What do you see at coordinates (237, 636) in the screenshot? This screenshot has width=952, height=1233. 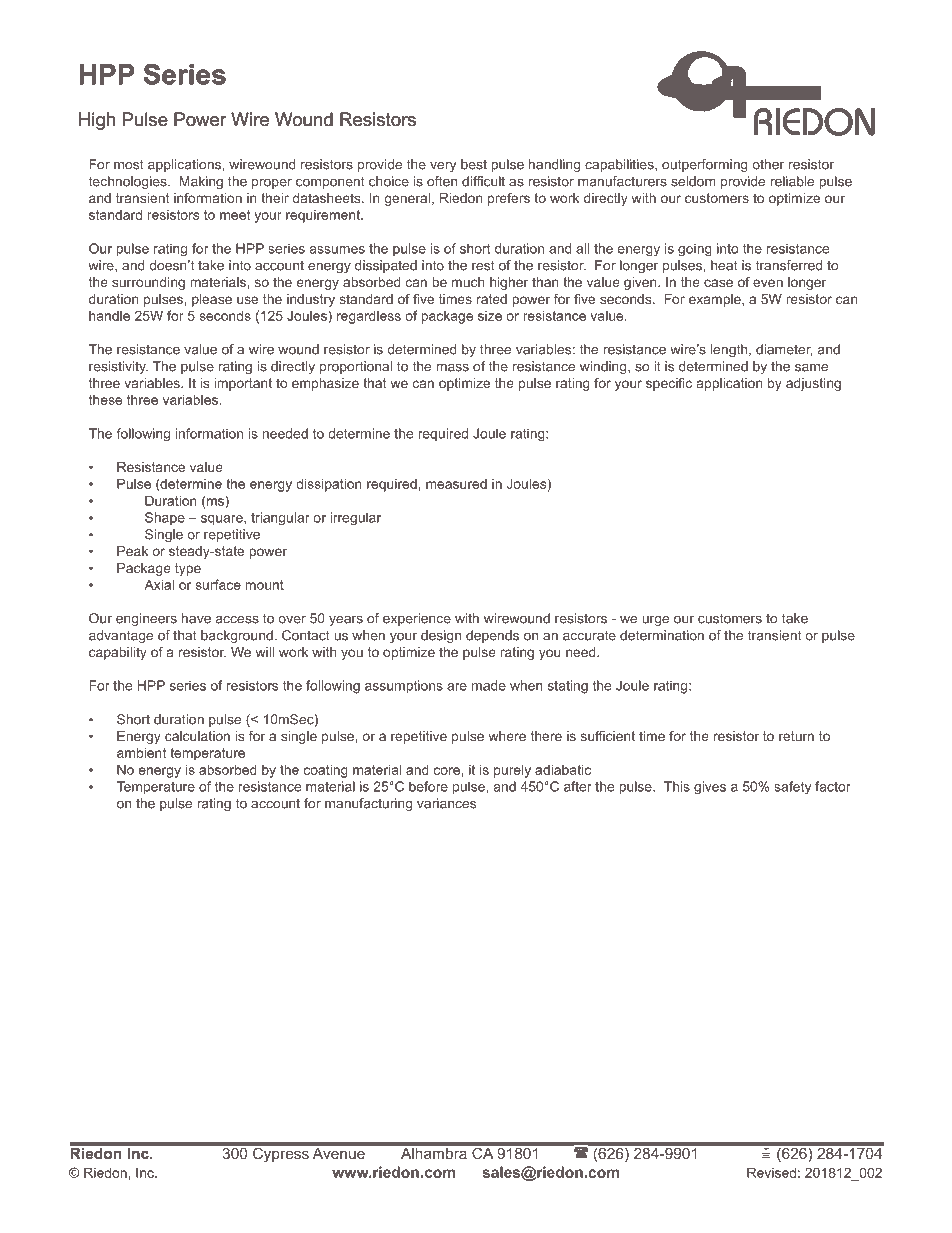 I see `background` at bounding box center [237, 636].
